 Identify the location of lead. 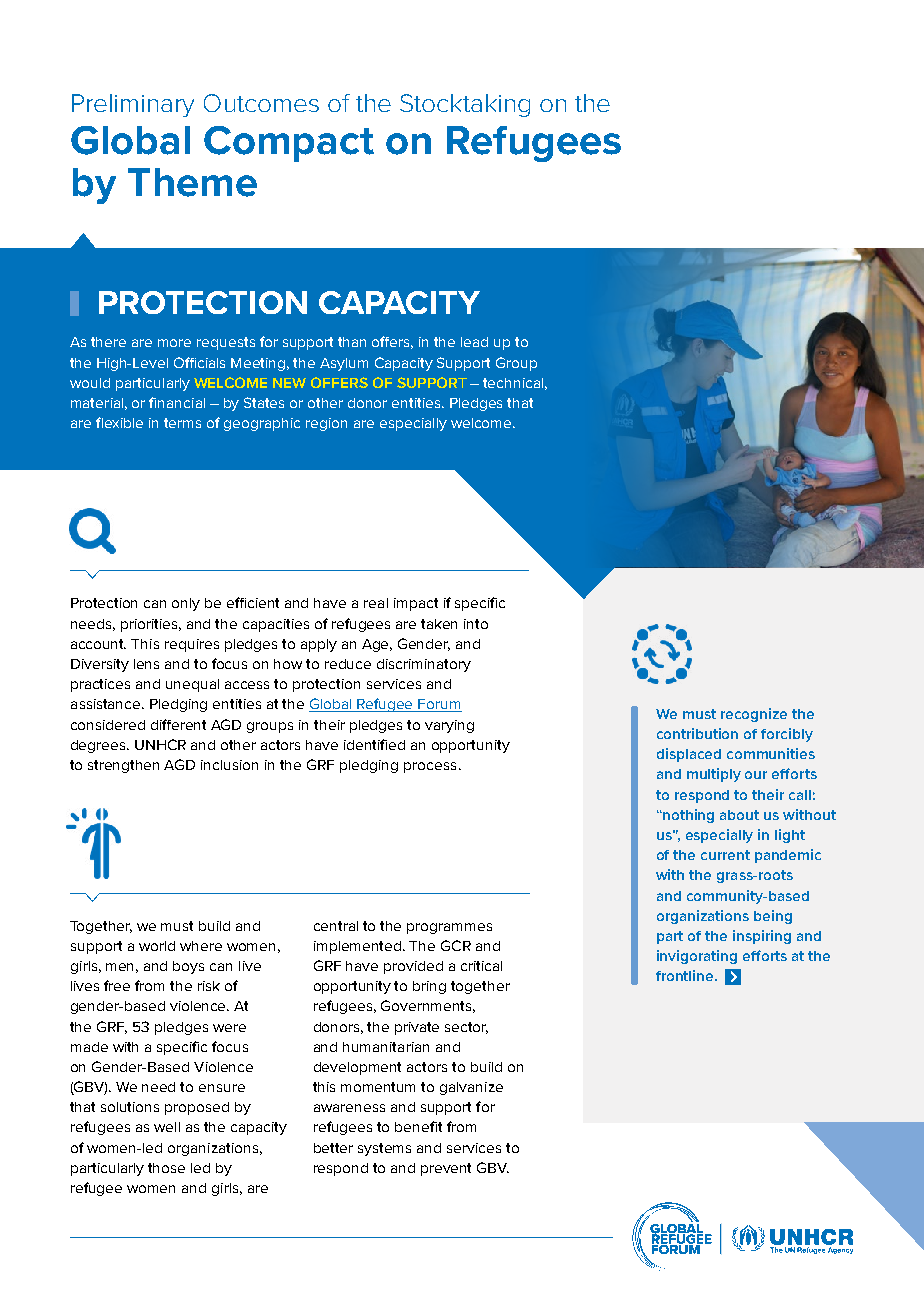
(474, 342).
